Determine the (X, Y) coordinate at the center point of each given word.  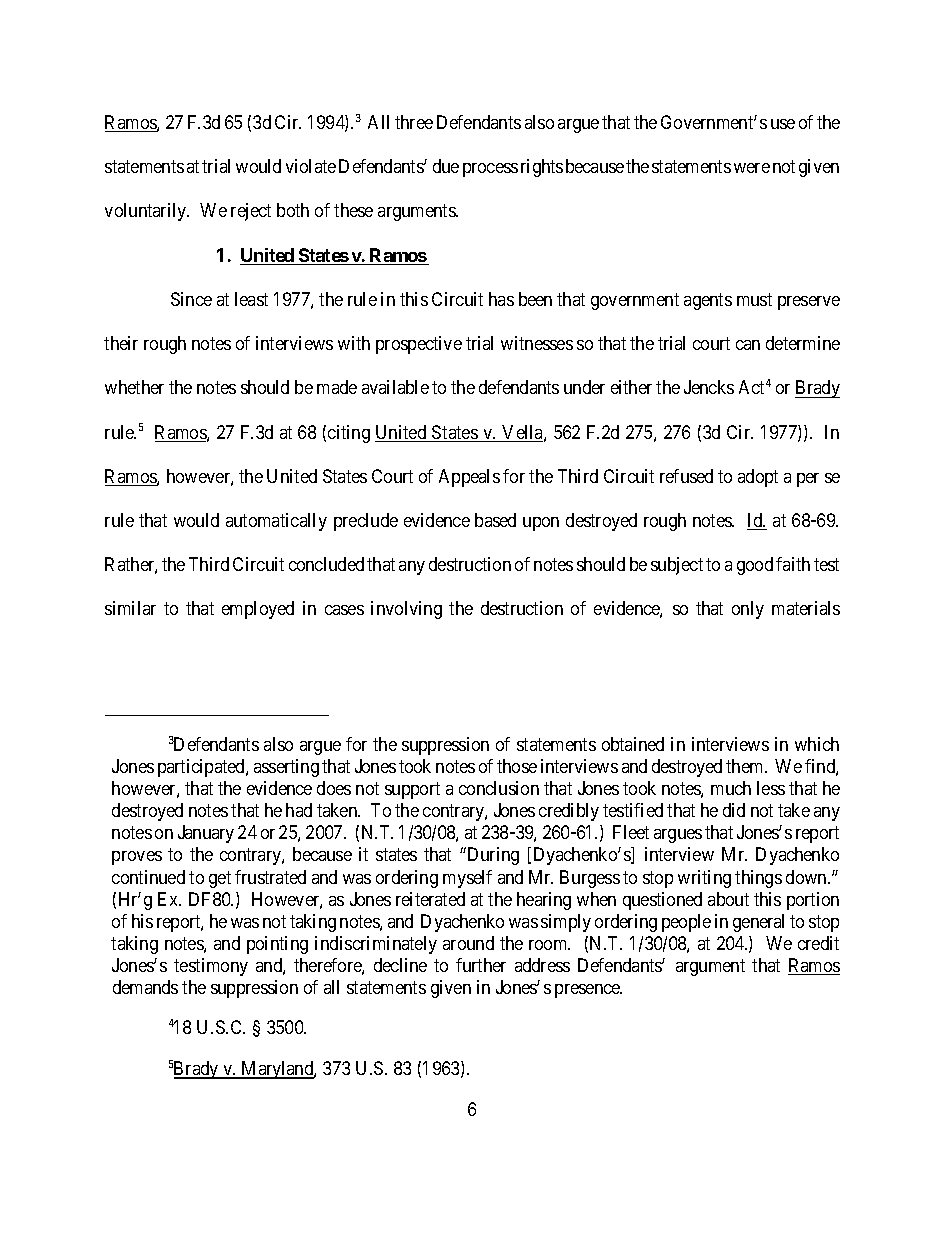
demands (145, 987)
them (746, 766)
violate (311, 166)
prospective (419, 345)
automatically (276, 522)
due (446, 166)
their (121, 343)
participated (202, 768)
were (752, 168)
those (517, 766)
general (758, 923)
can (748, 345)
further (481, 965)
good (755, 566)
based (495, 520)
